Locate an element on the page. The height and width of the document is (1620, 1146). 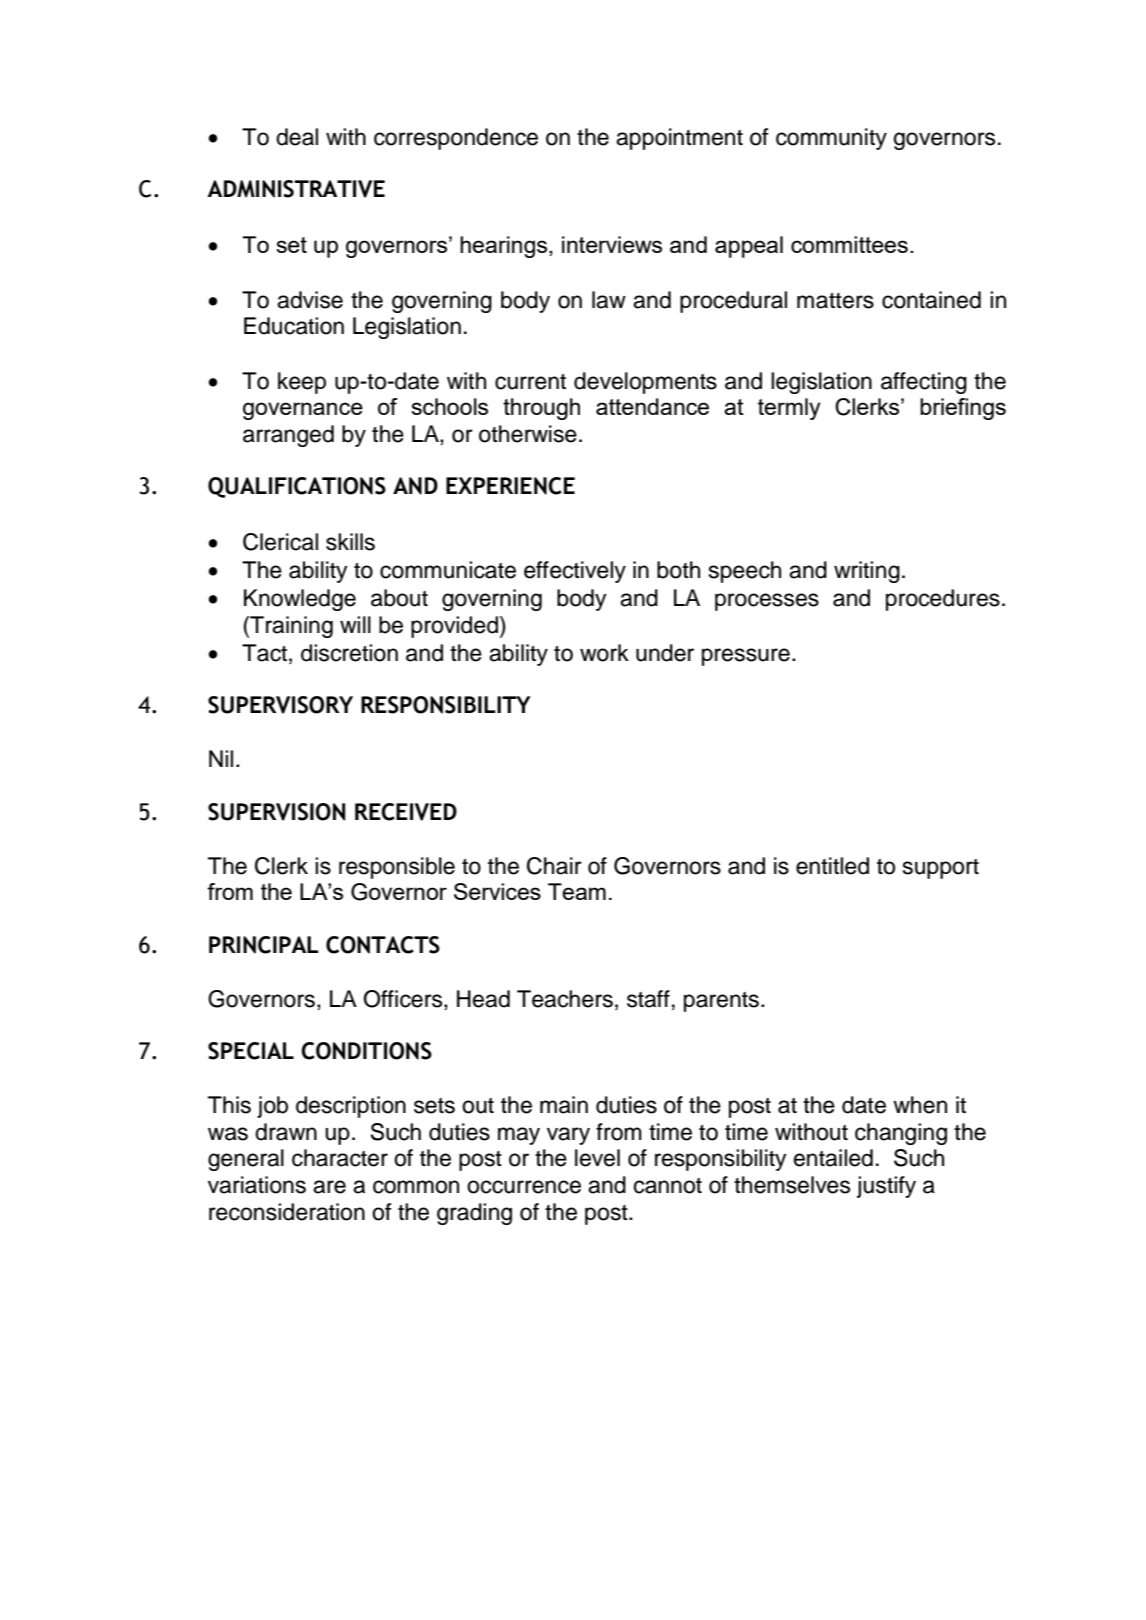
level is located at coordinates (597, 1158).
